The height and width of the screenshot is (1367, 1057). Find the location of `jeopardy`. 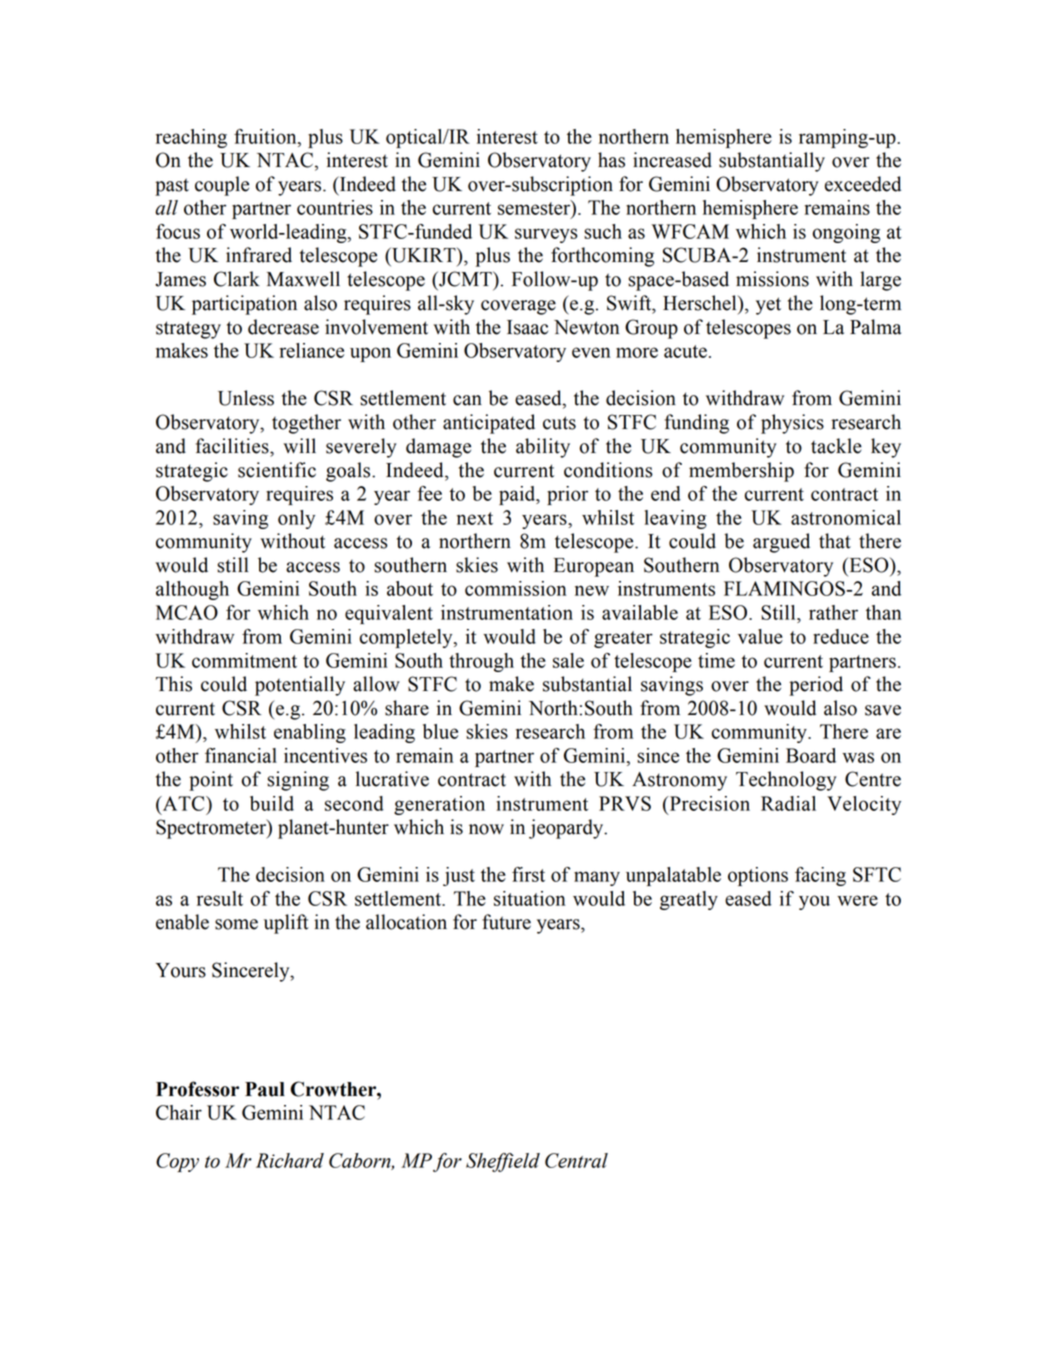

jeopardy is located at coordinates (567, 829).
